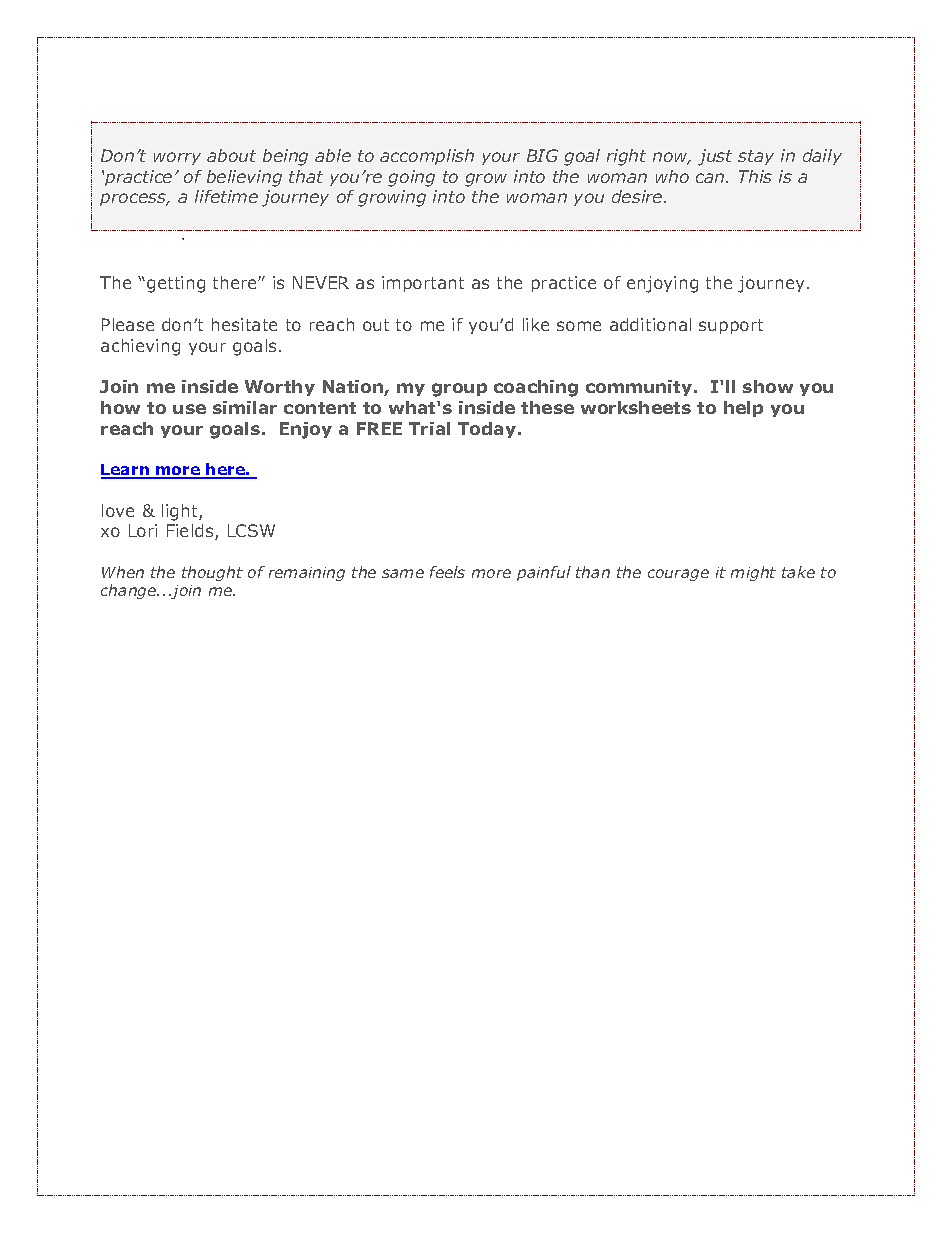 The image size is (952, 1233). I want to click on help, so click(743, 409).
